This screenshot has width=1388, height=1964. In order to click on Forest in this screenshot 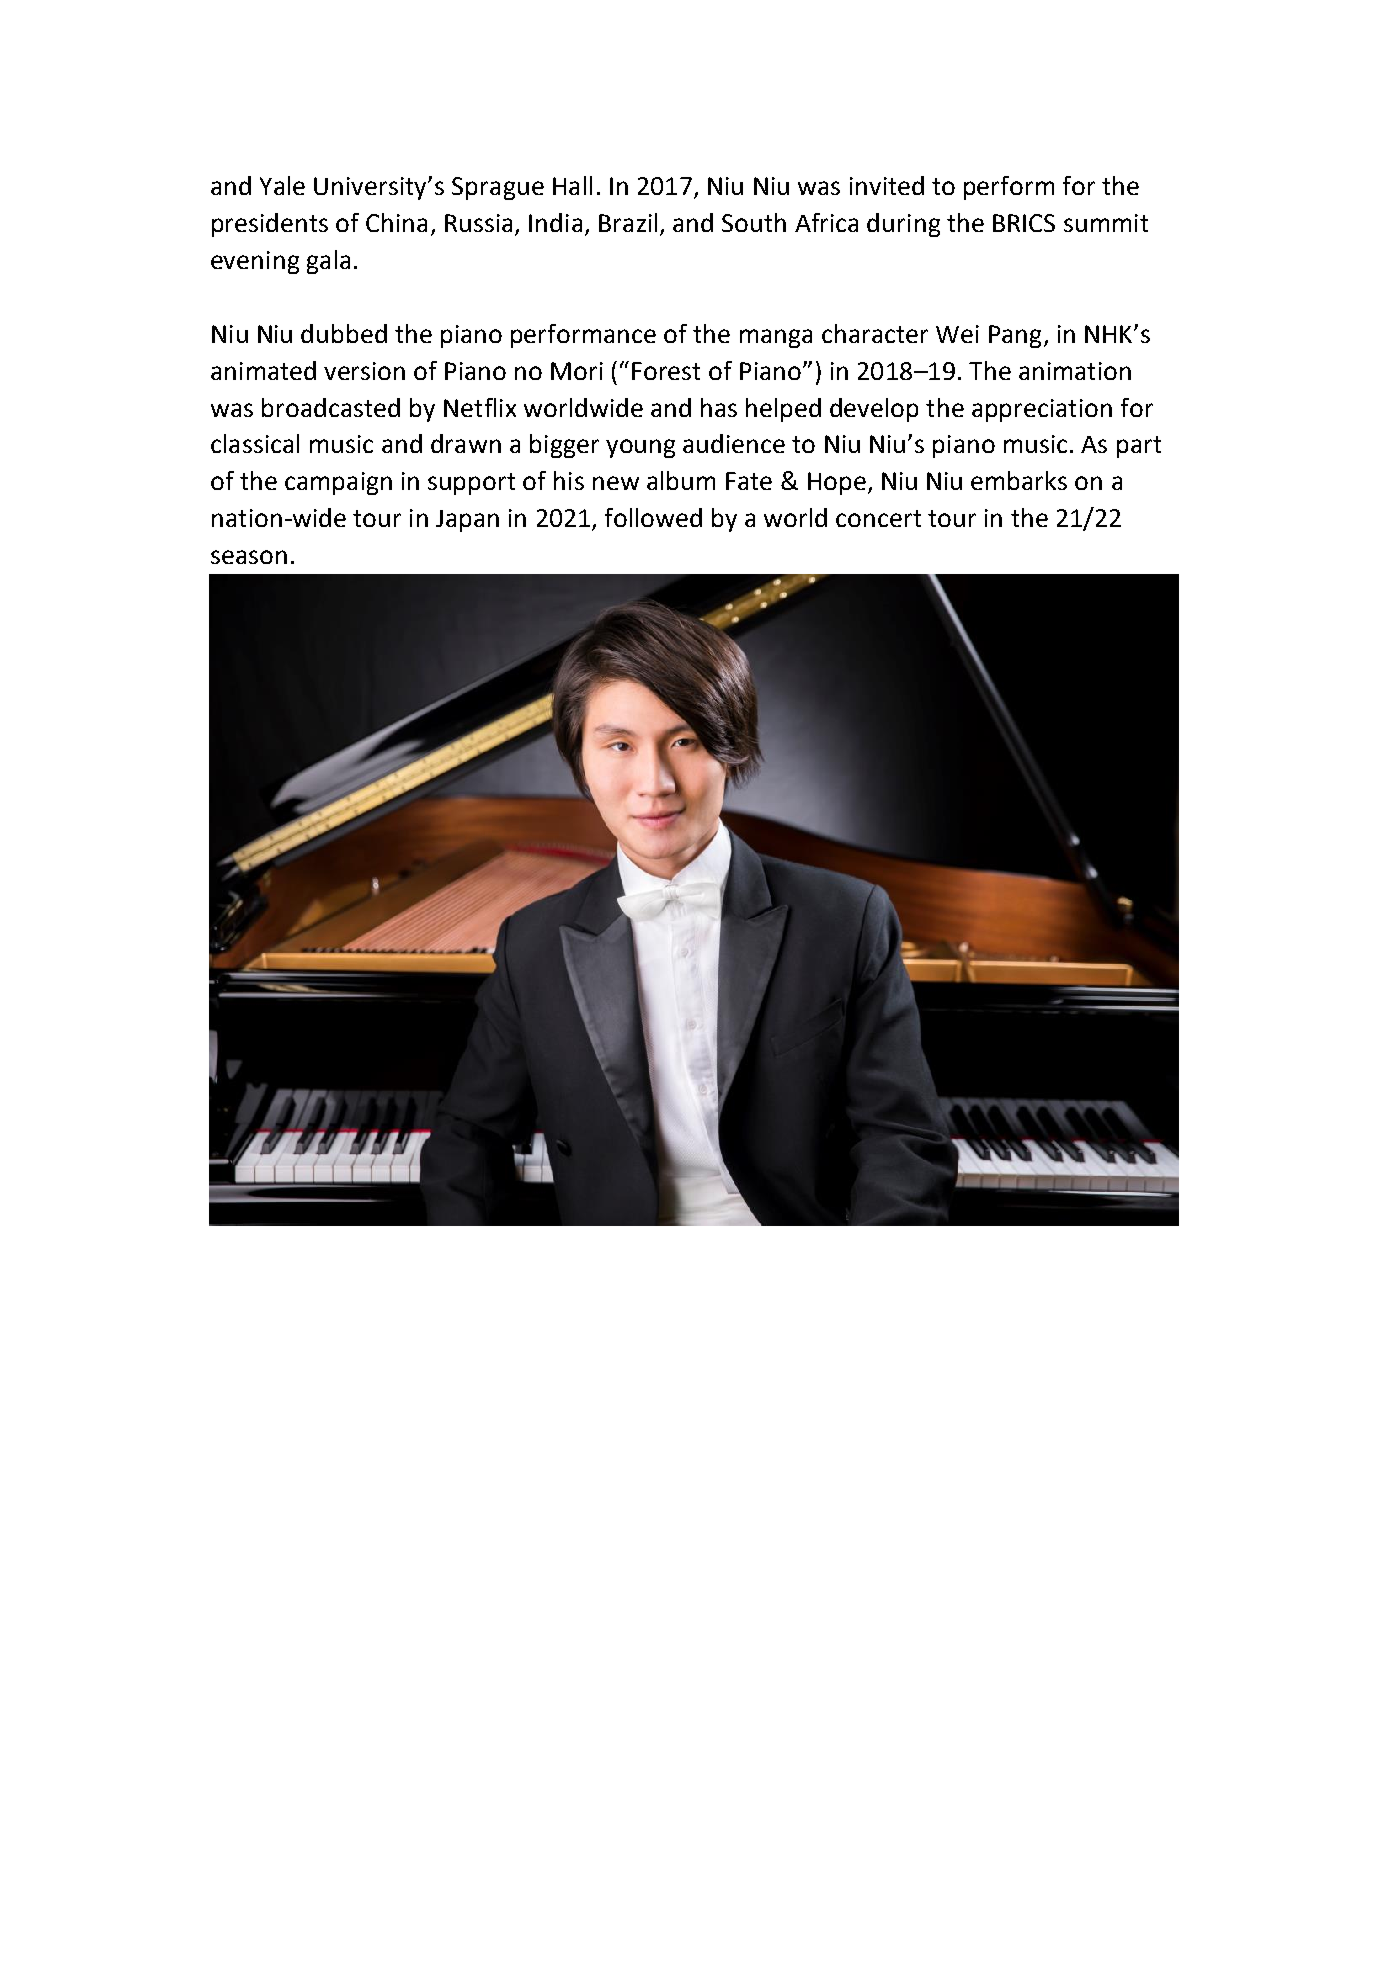, I will do `click(666, 371)`.
